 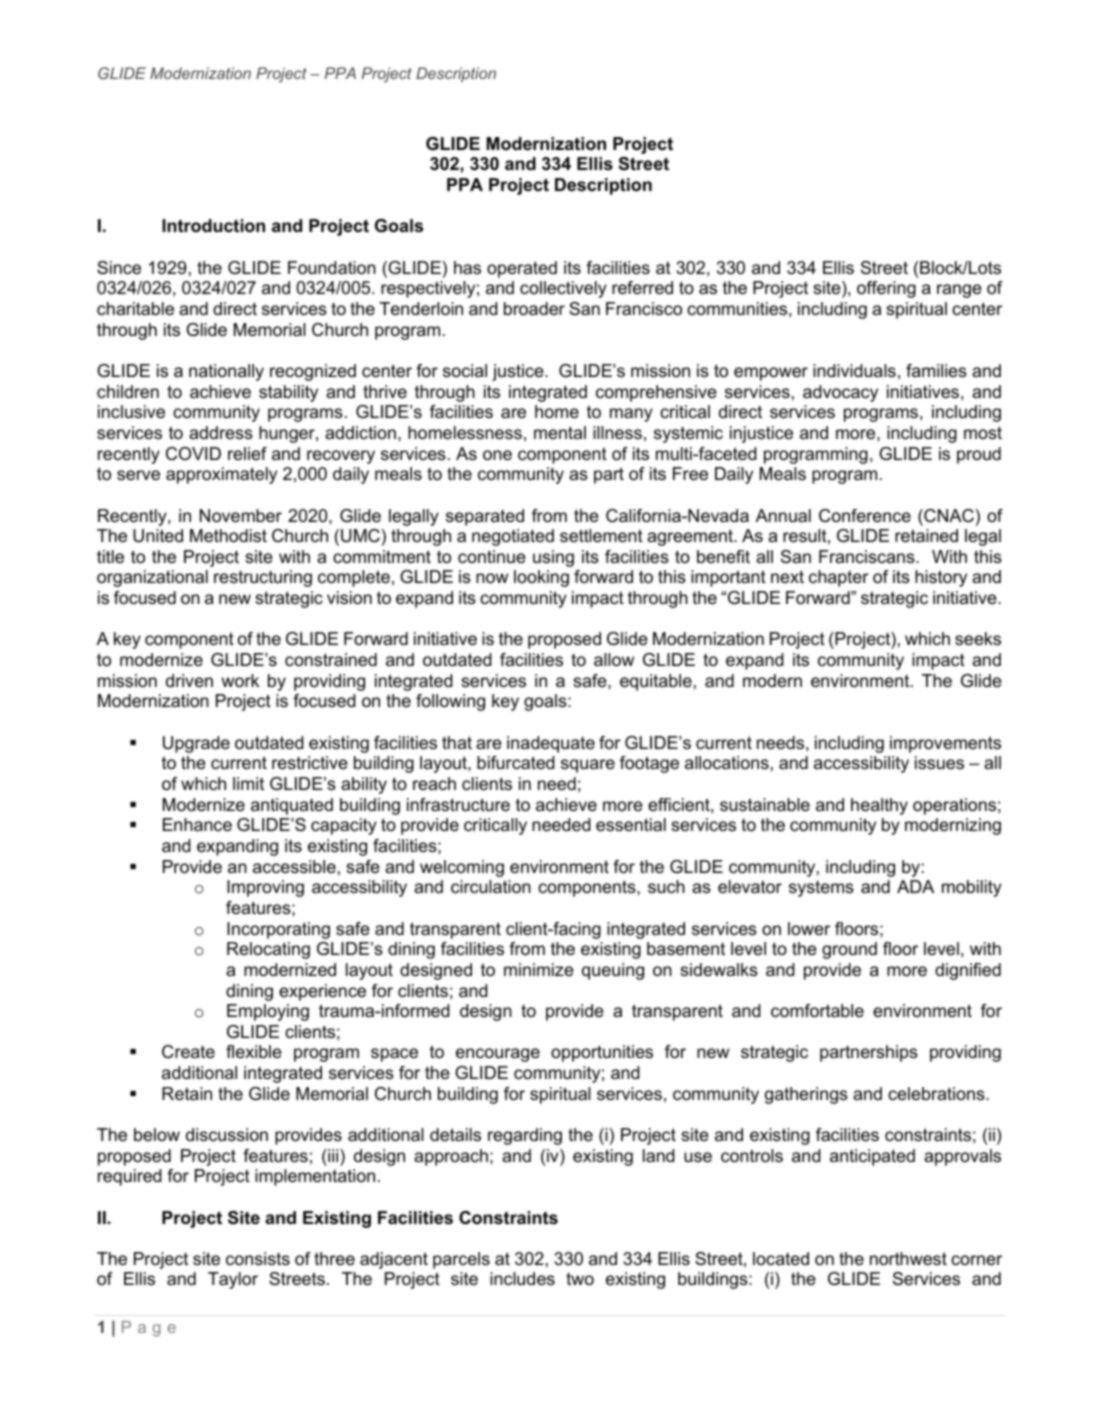 What do you see at coordinates (498, 1055) in the page?
I see `encourage` at bounding box center [498, 1055].
